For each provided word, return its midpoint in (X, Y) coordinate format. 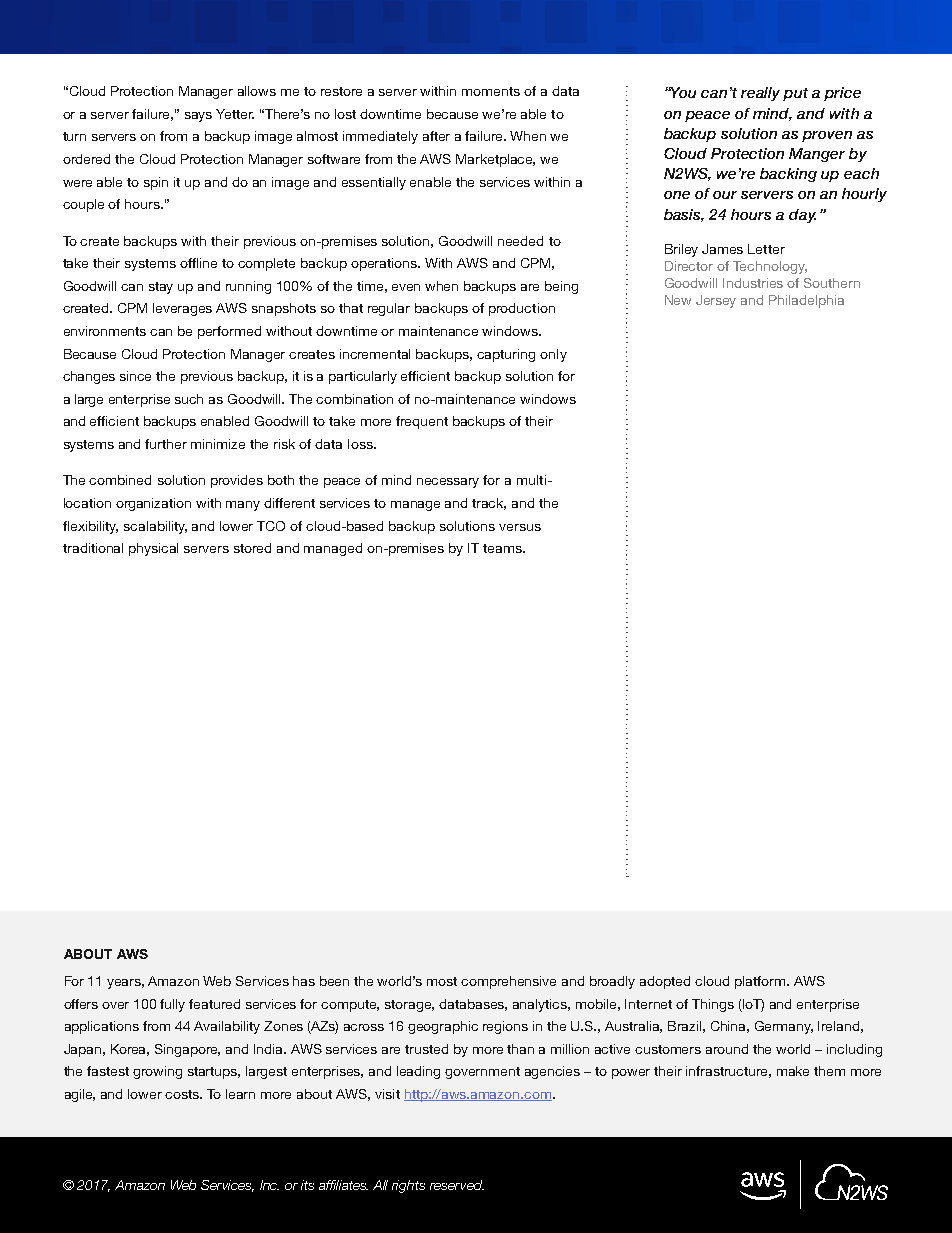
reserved (457, 1185)
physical (153, 549)
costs (183, 1094)
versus (520, 527)
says (198, 117)
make (793, 1071)
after (436, 136)
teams (503, 548)
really (760, 94)
